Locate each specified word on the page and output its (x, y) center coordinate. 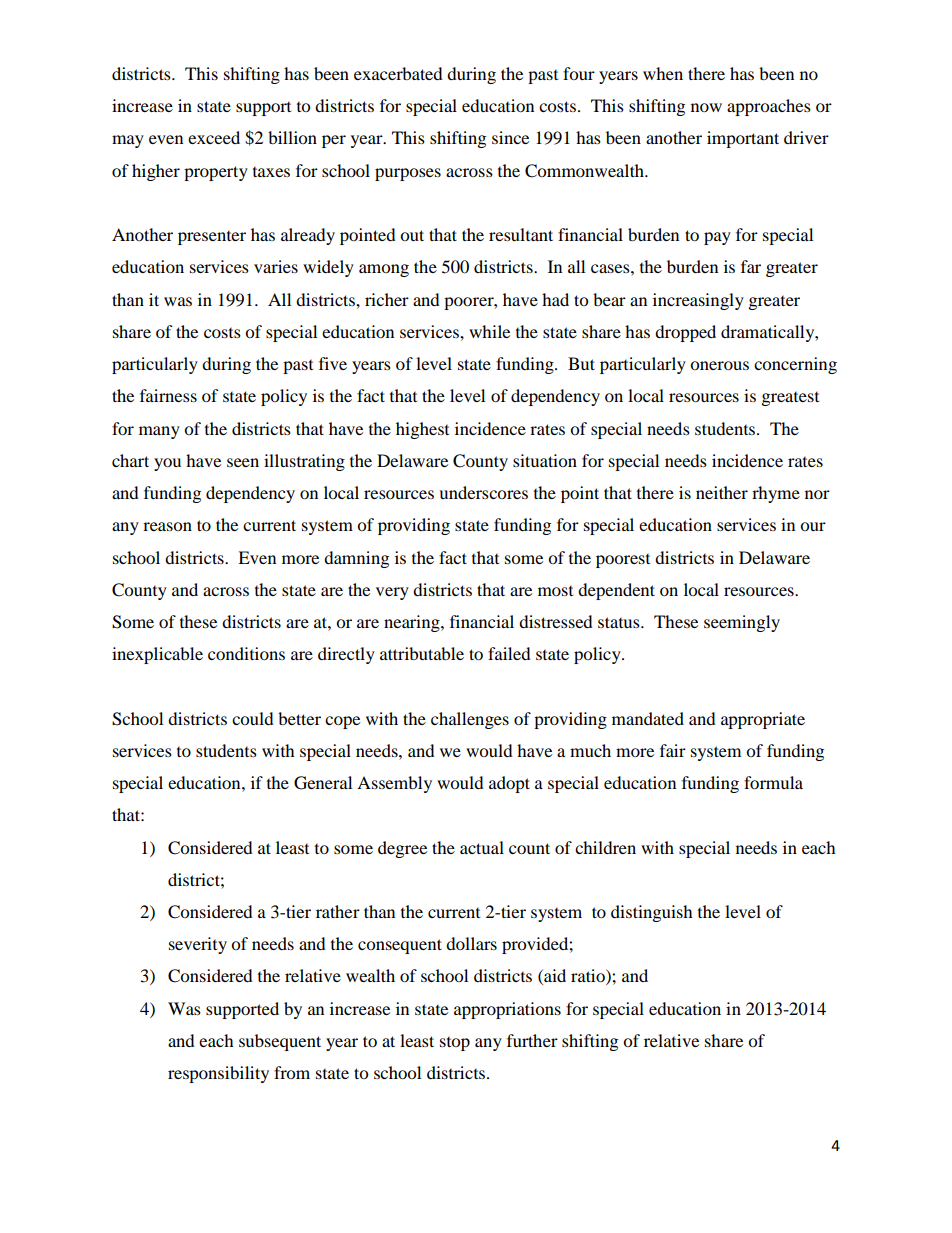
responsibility (218, 1074)
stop (455, 1044)
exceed (214, 137)
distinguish (652, 913)
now (706, 107)
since (510, 137)
